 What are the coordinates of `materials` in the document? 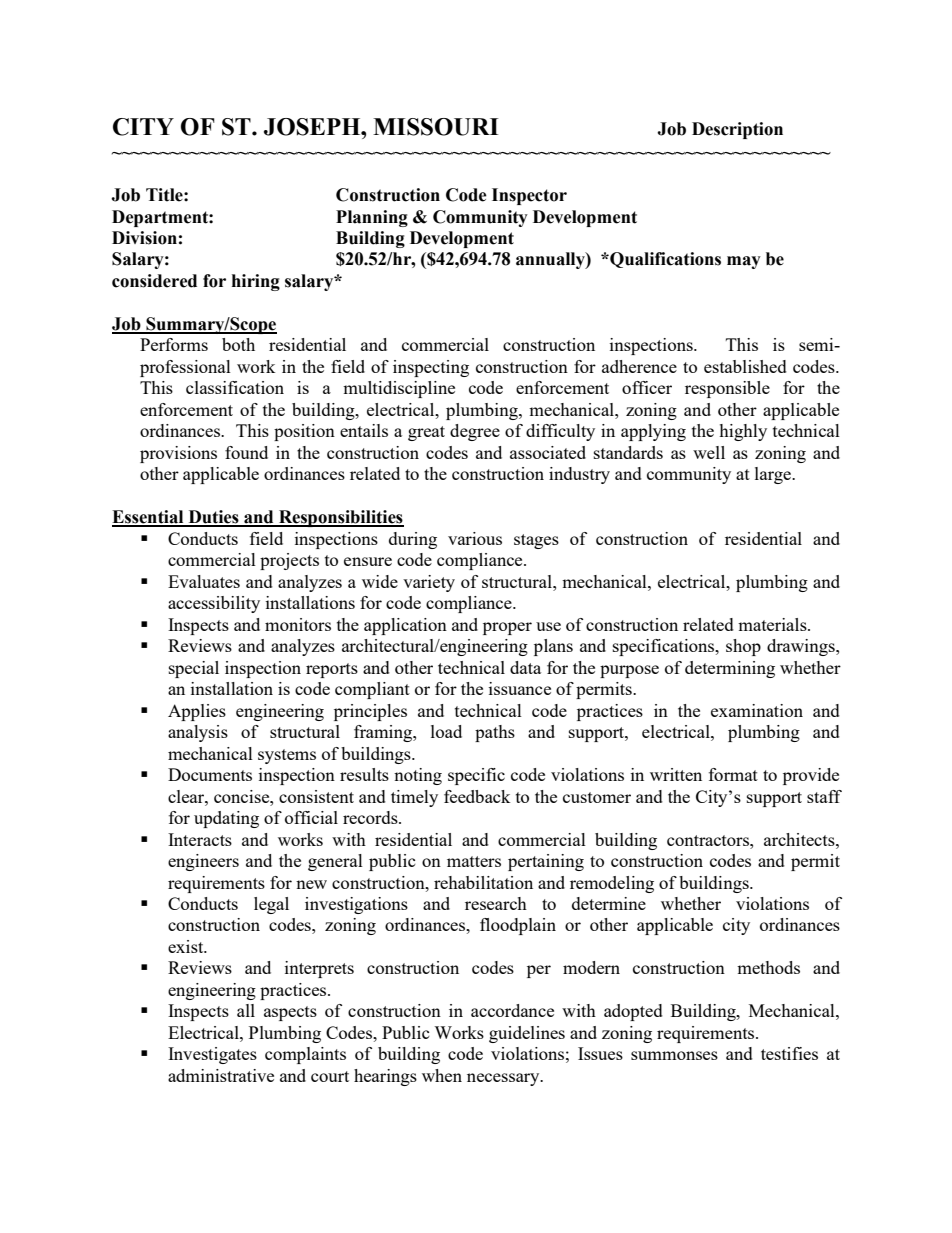 It's located at (773, 624).
